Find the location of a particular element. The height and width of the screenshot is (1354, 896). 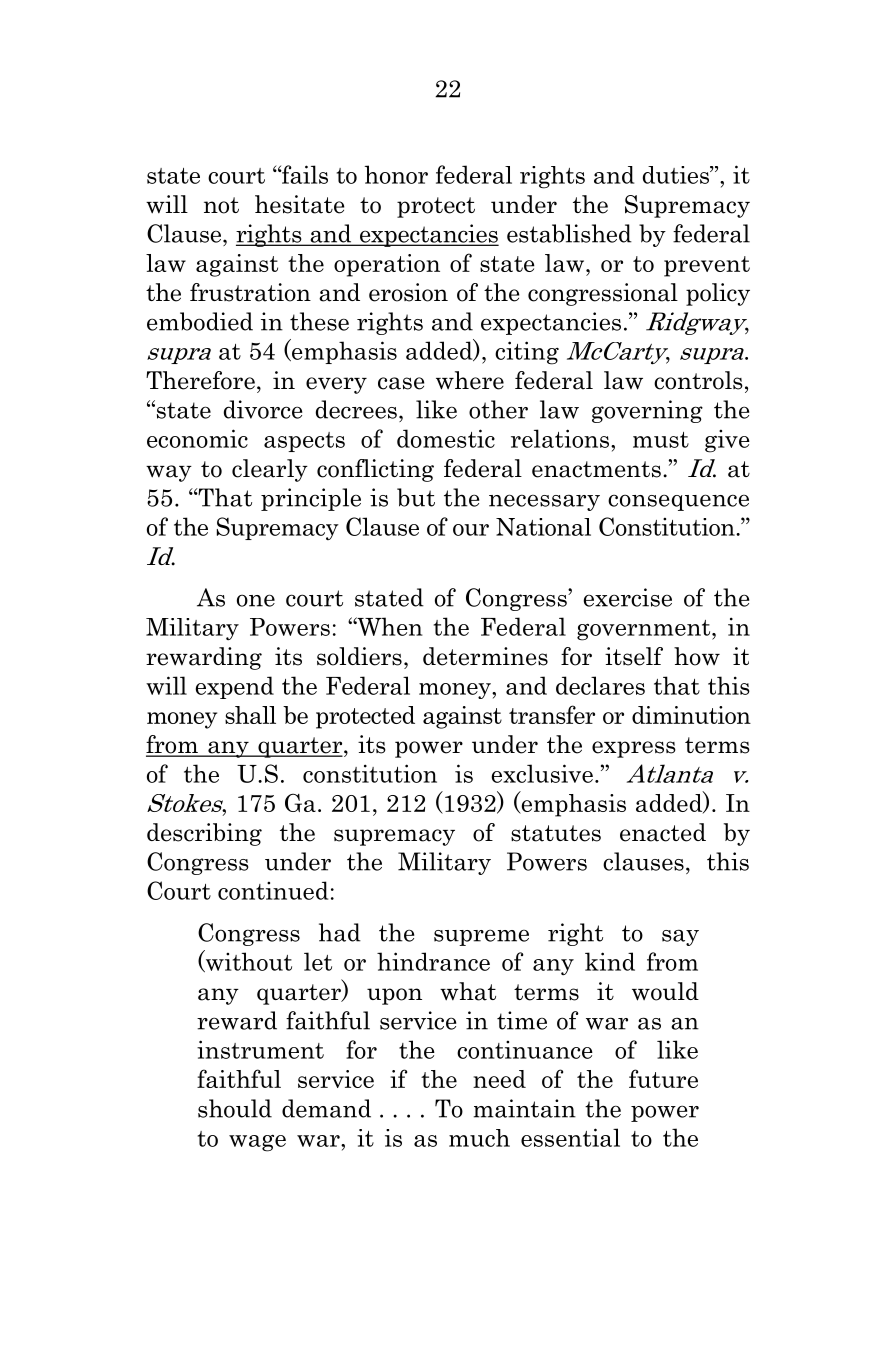

hesitate is located at coordinates (299, 204).
